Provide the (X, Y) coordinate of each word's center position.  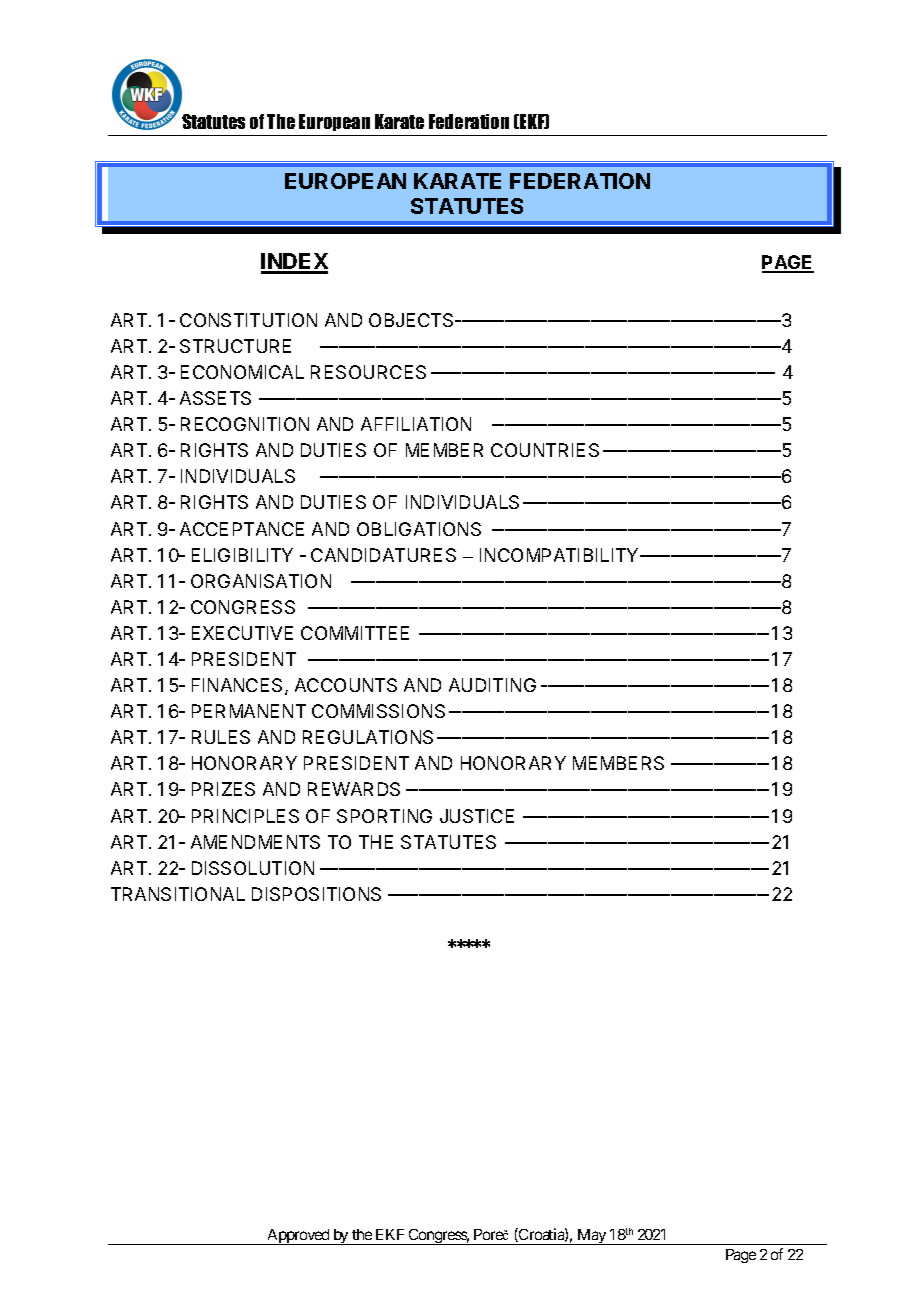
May (591, 1237)
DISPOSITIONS (316, 894)
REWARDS (354, 789)
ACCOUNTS (346, 685)
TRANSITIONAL (178, 894)
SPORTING (384, 816)
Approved (298, 1237)
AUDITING (492, 685)
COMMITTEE (355, 633)
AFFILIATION (416, 424)
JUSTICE (477, 816)
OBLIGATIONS (419, 529)
